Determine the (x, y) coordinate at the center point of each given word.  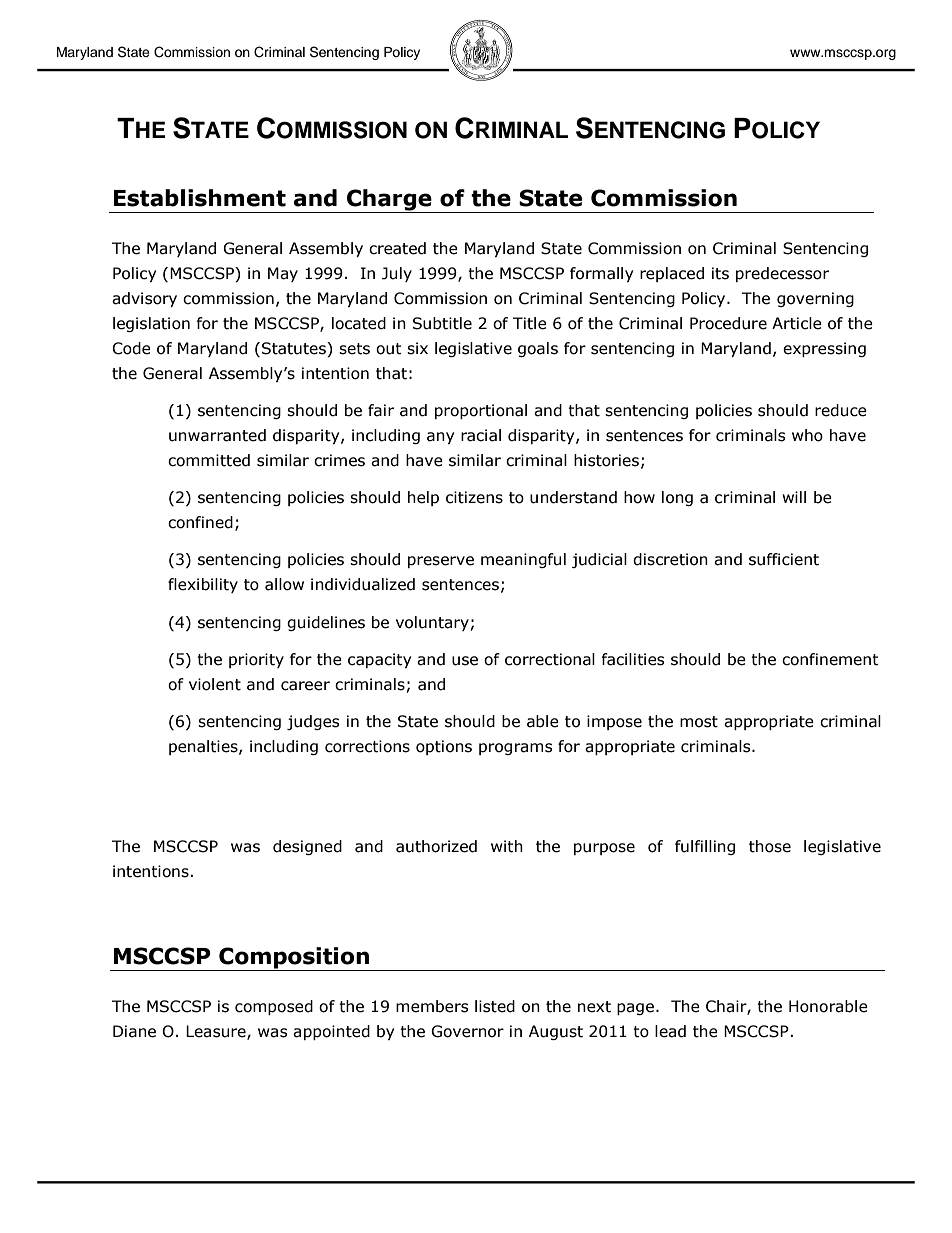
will (794, 497)
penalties (204, 747)
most (699, 722)
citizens (474, 497)
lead (670, 1031)
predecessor (782, 274)
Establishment (200, 198)
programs (516, 749)
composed (274, 1007)
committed (209, 460)
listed (495, 1006)
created (397, 248)
